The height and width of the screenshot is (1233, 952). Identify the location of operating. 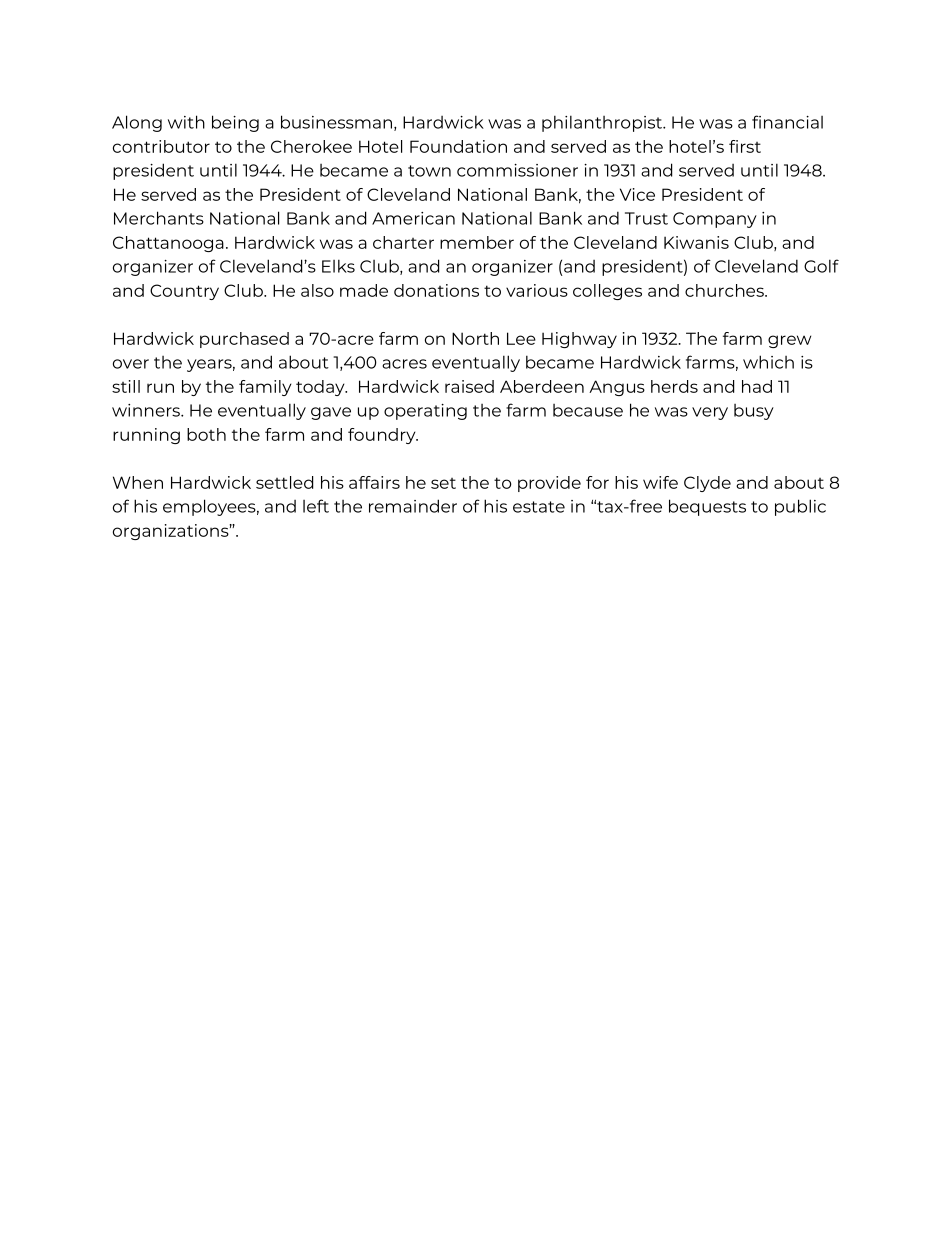
(425, 412).
